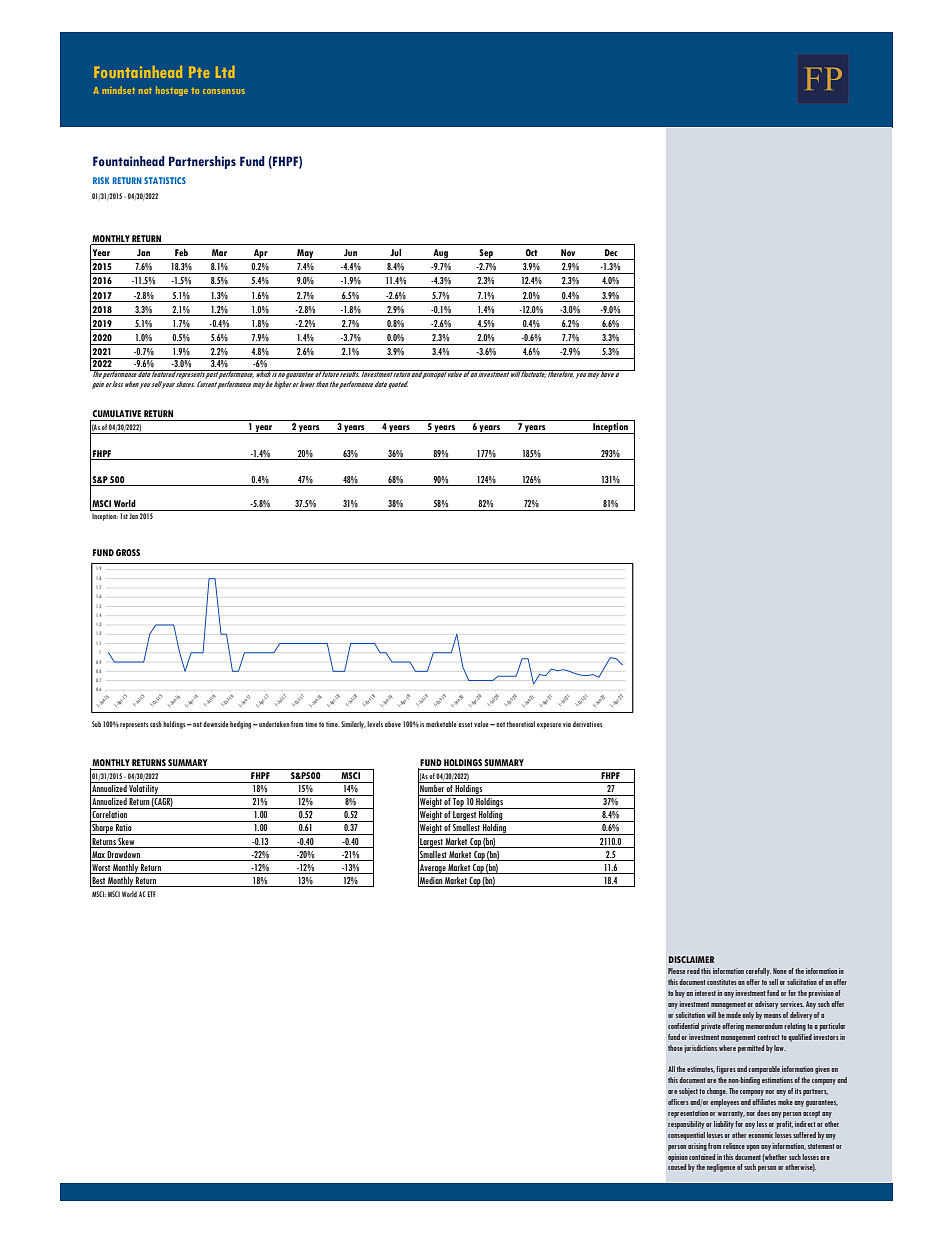 The image size is (952, 1233). What do you see at coordinates (151, 894) in the screenshot?
I see `ETF` at bounding box center [151, 894].
